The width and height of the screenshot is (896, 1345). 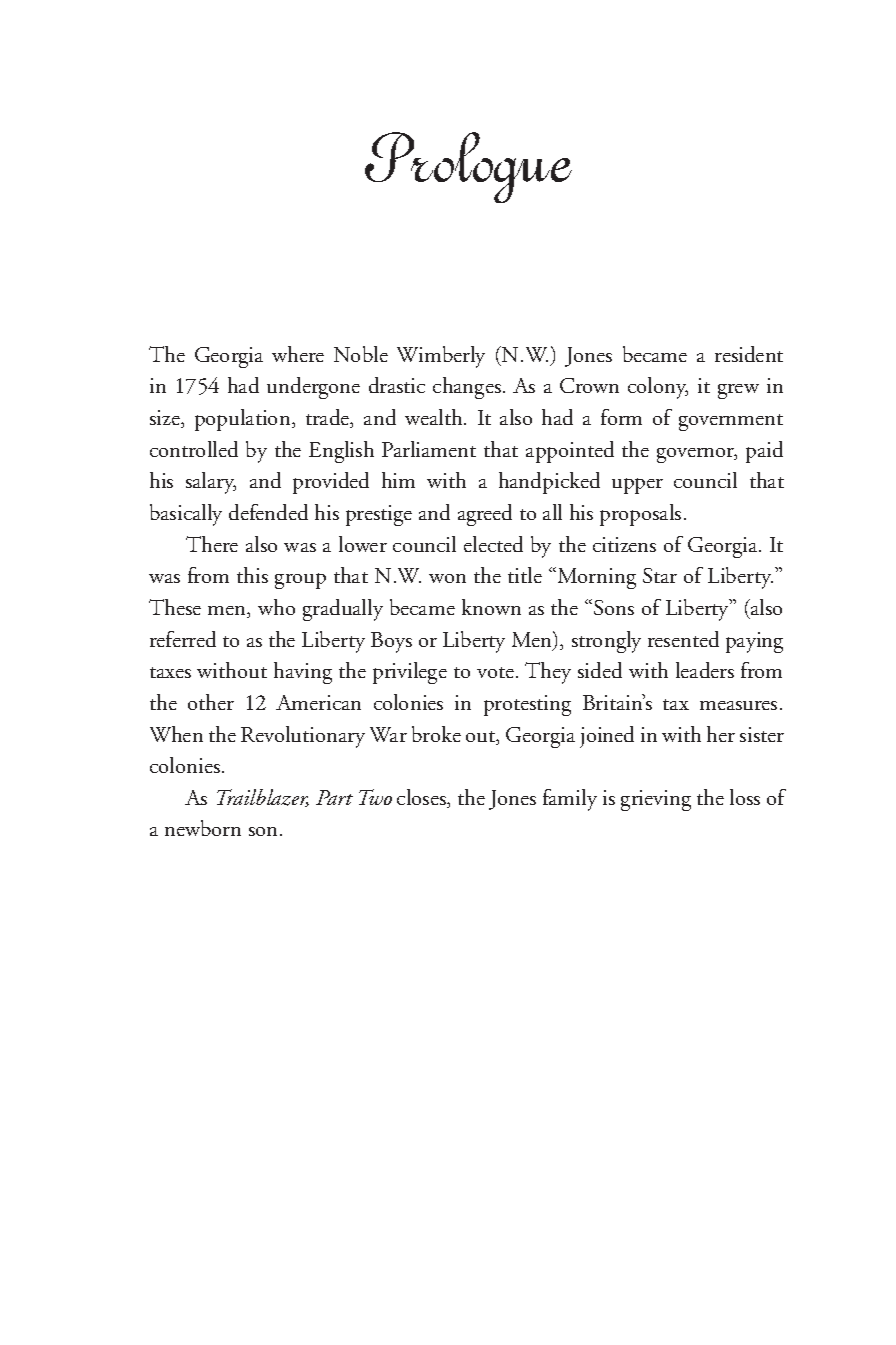 I want to click on Noble, so click(x=361, y=354).
